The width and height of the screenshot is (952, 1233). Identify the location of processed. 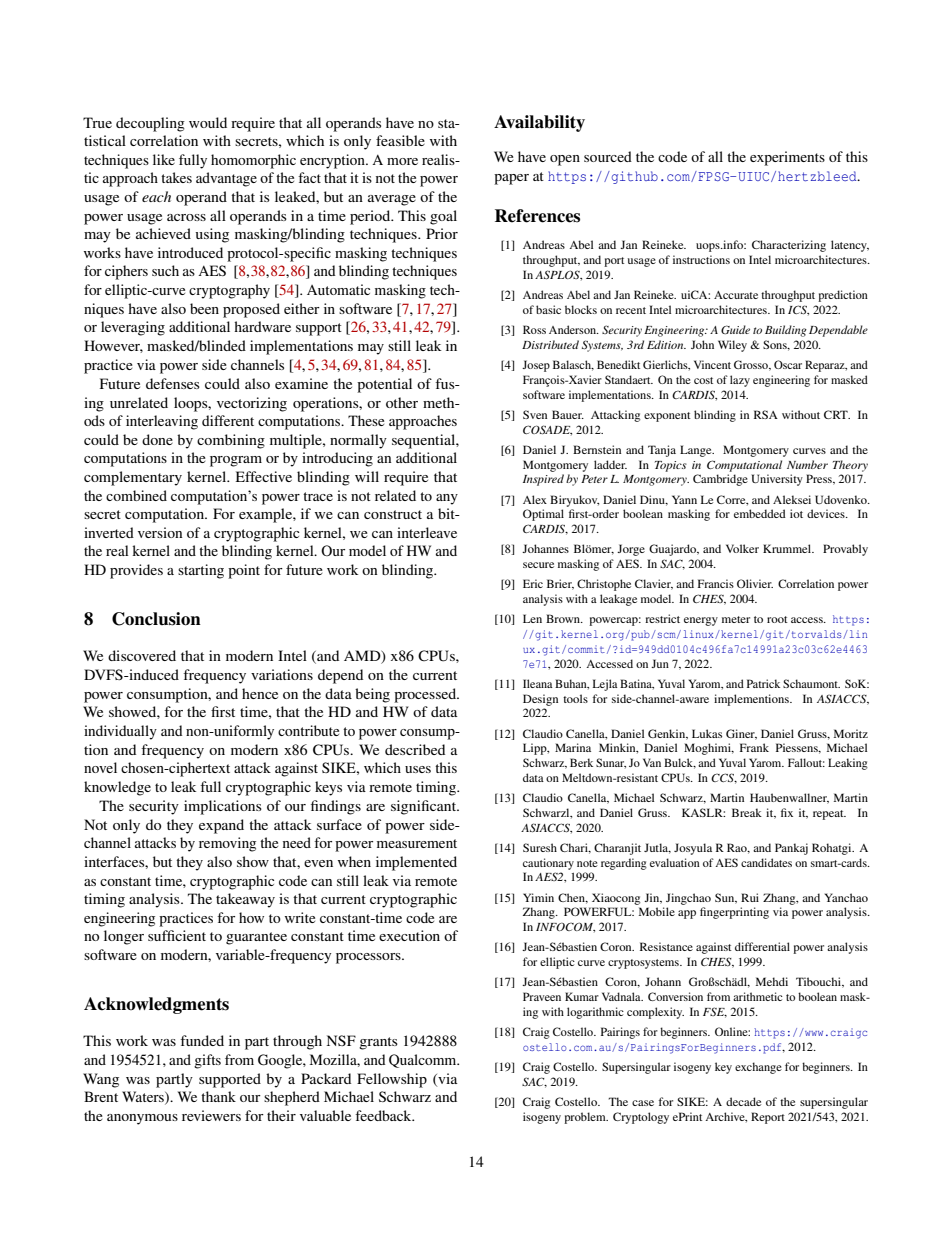
(426, 695).
